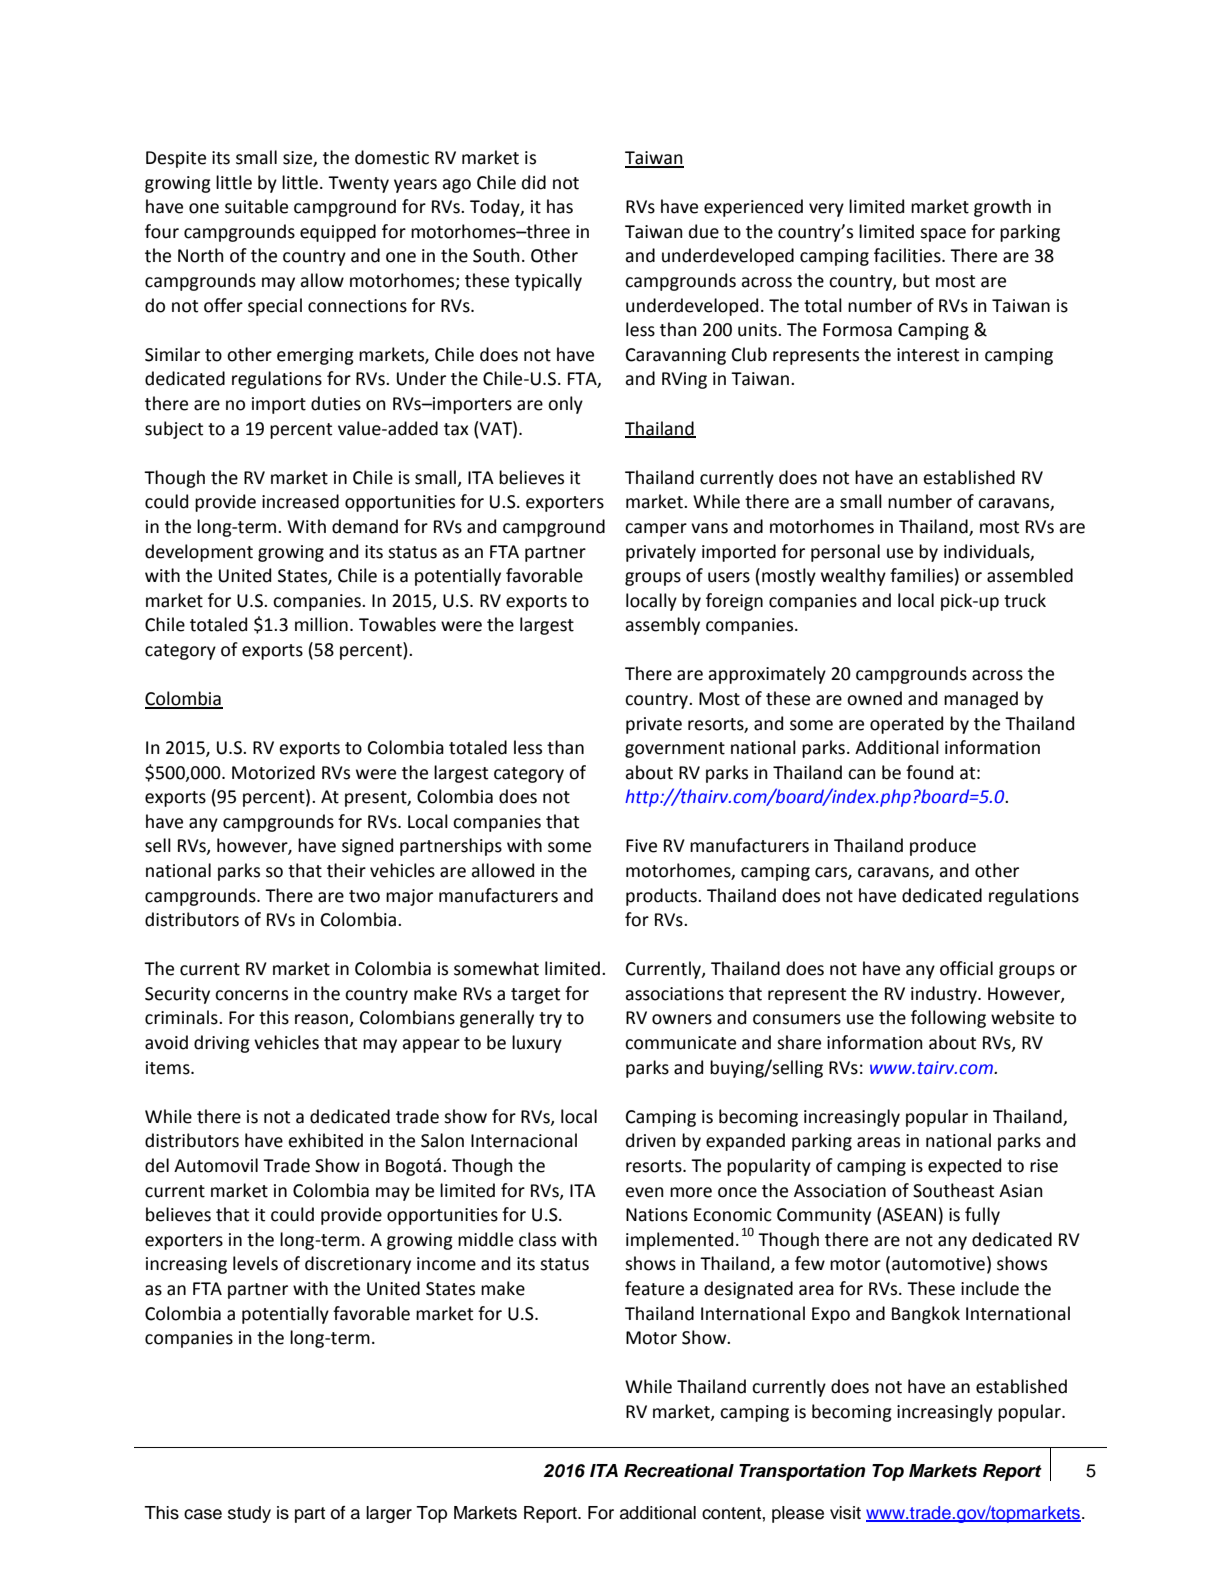  What do you see at coordinates (943, 235) in the screenshot?
I see `space` at bounding box center [943, 235].
